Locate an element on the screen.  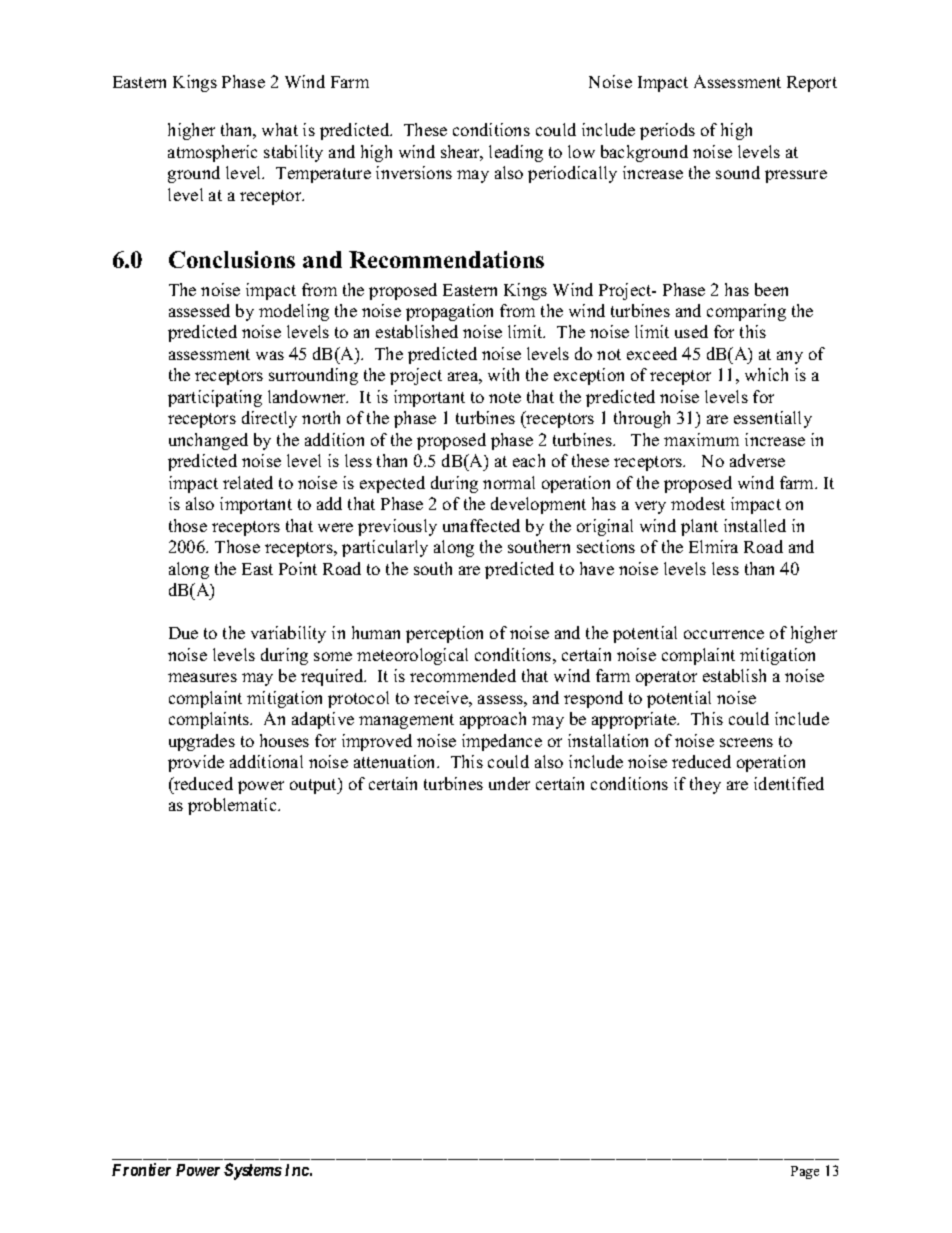
perception is located at coordinates (444, 634).
